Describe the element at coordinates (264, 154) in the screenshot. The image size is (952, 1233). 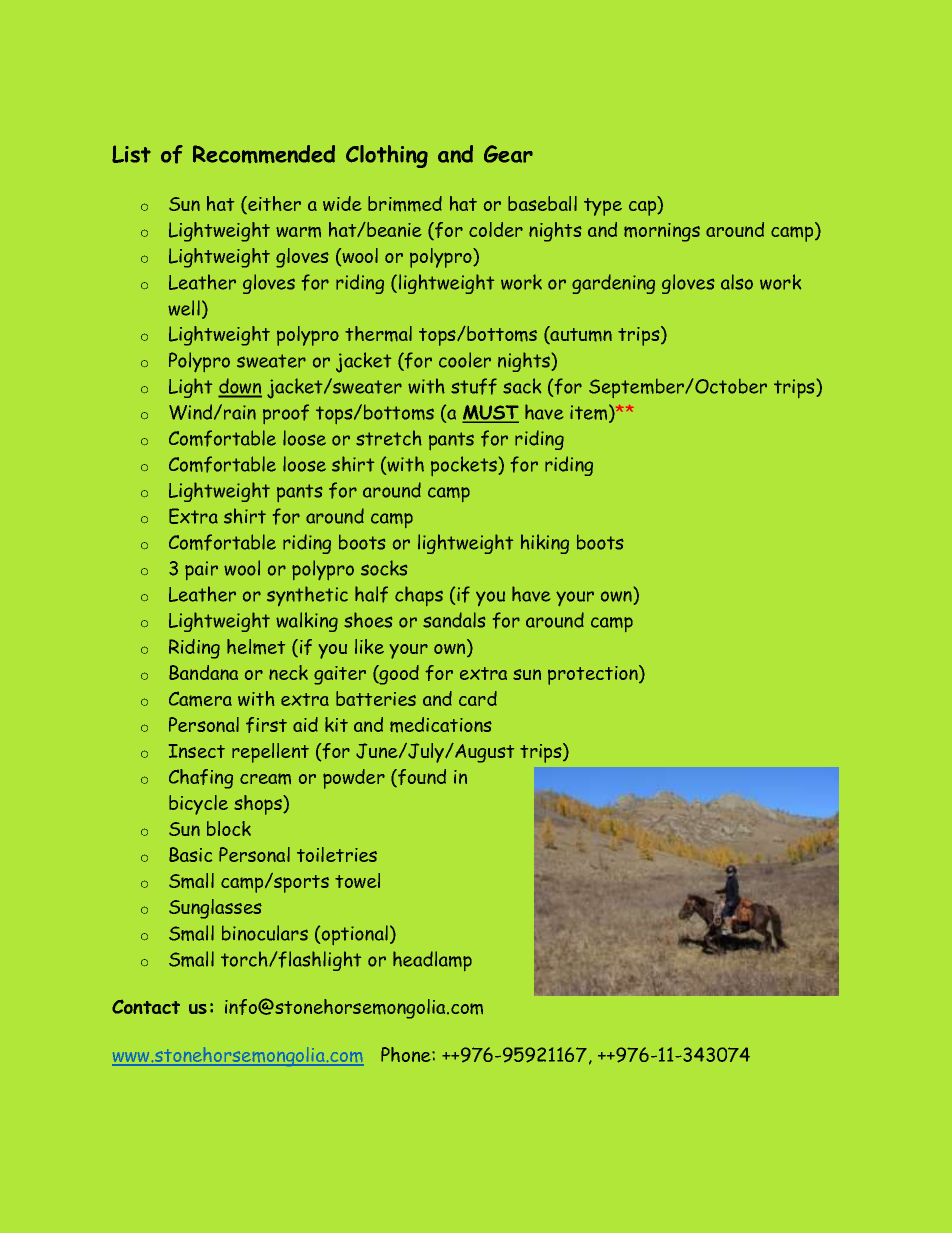
I see `Recommended` at that location.
